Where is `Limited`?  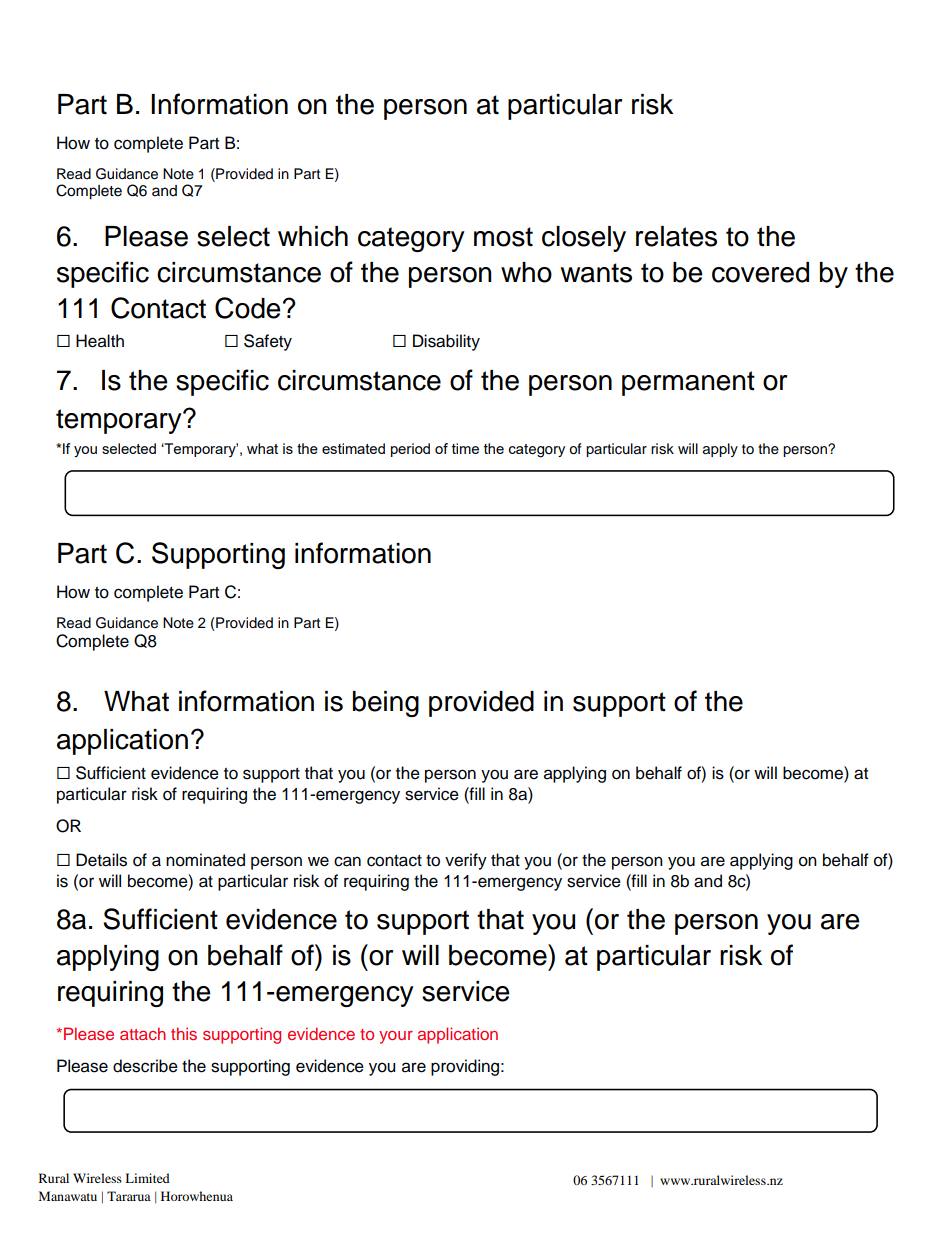 Limited is located at coordinates (147, 1178).
